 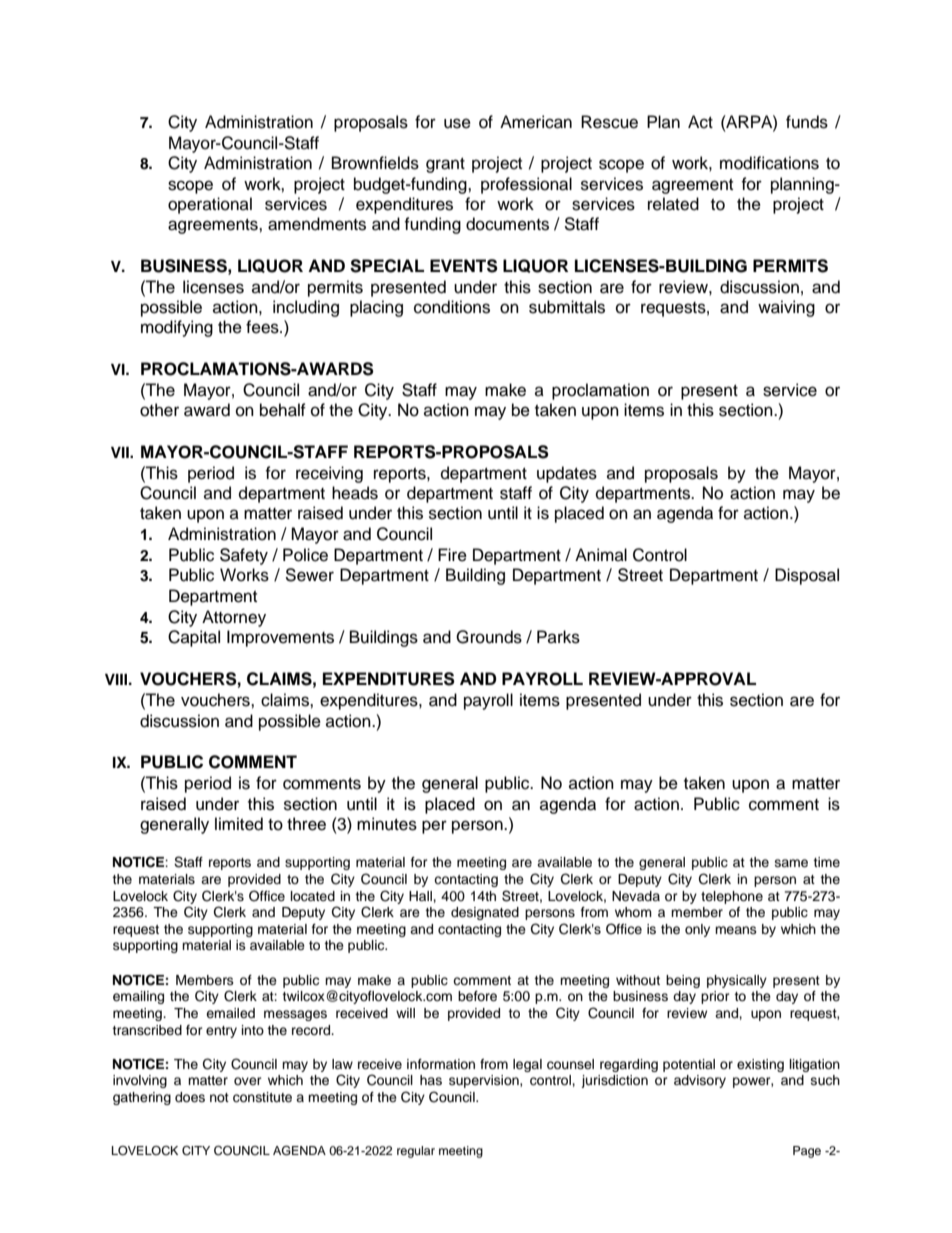 I want to click on waiving, so click(x=786, y=308).
